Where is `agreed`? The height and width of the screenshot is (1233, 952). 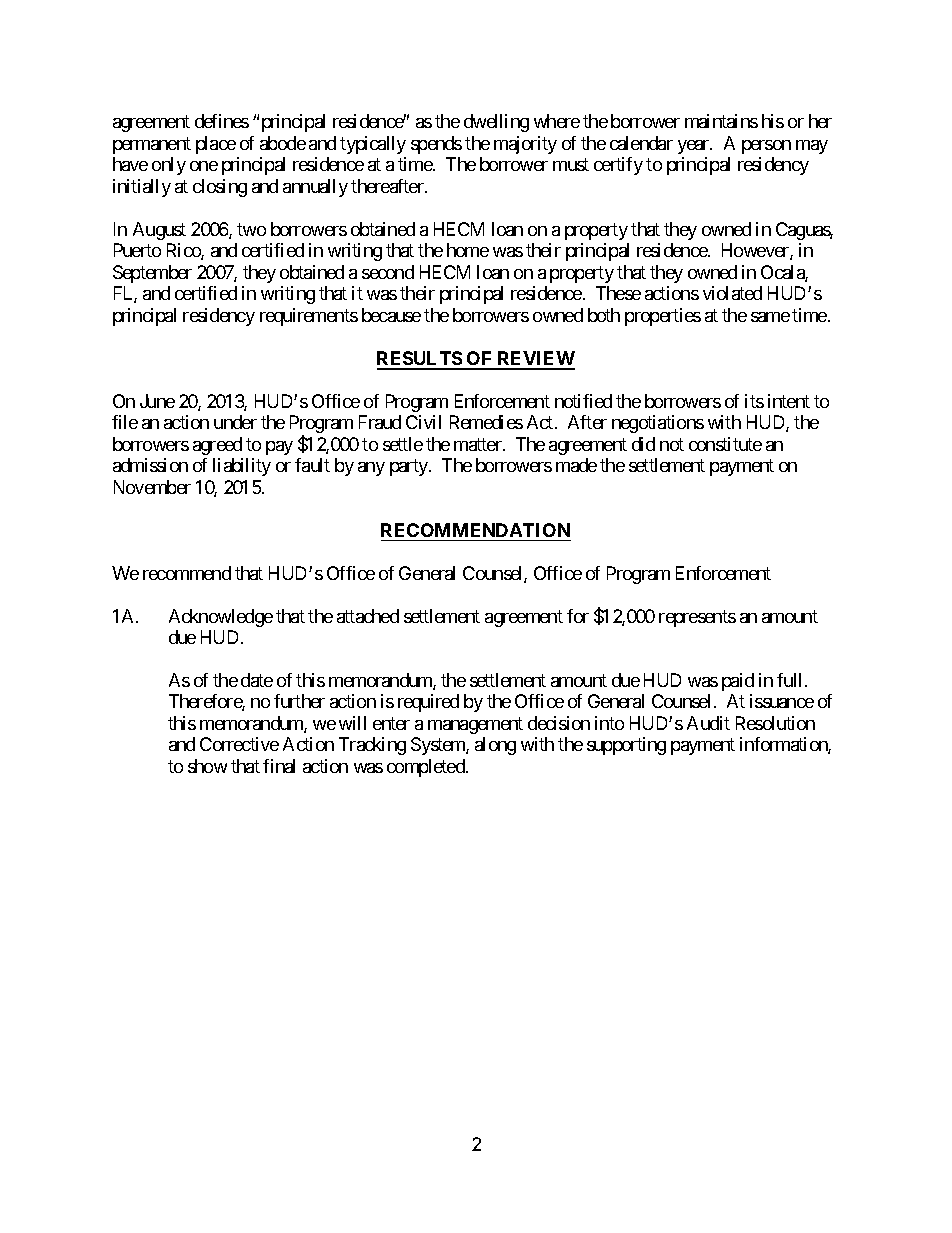
agreed is located at coordinates (217, 446).
